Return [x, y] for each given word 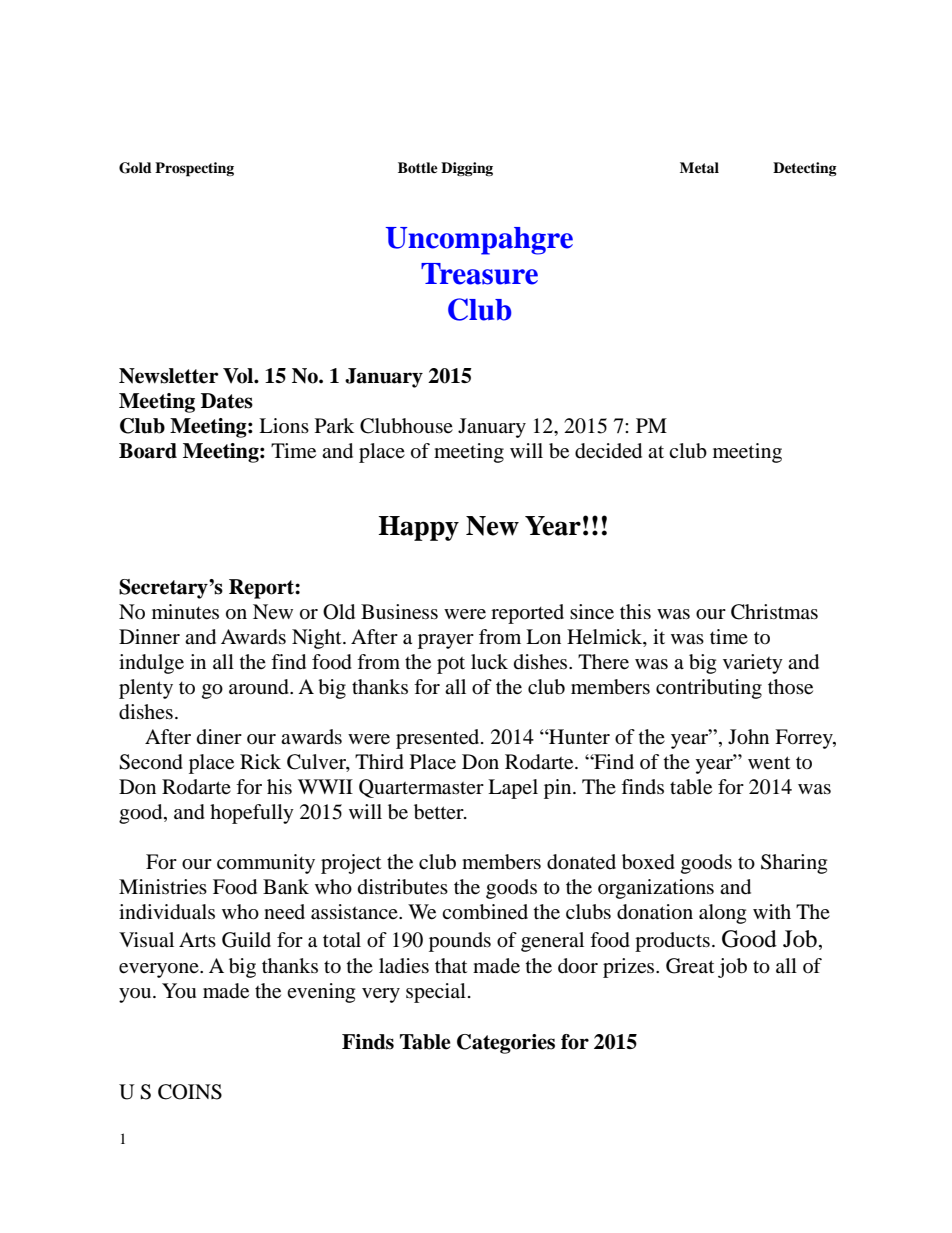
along [722, 914]
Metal [699, 167]
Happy [418, 528]
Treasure [479, 274]
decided [608, 451]
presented [439, 739]
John [748, 737]
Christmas [774, 612]
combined [485, 912]
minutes [185, 612]
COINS [190, 1092]
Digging [467, 169]
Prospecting [194, 169]
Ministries [163, 886]
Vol [239, 376]
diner [219, 736]
